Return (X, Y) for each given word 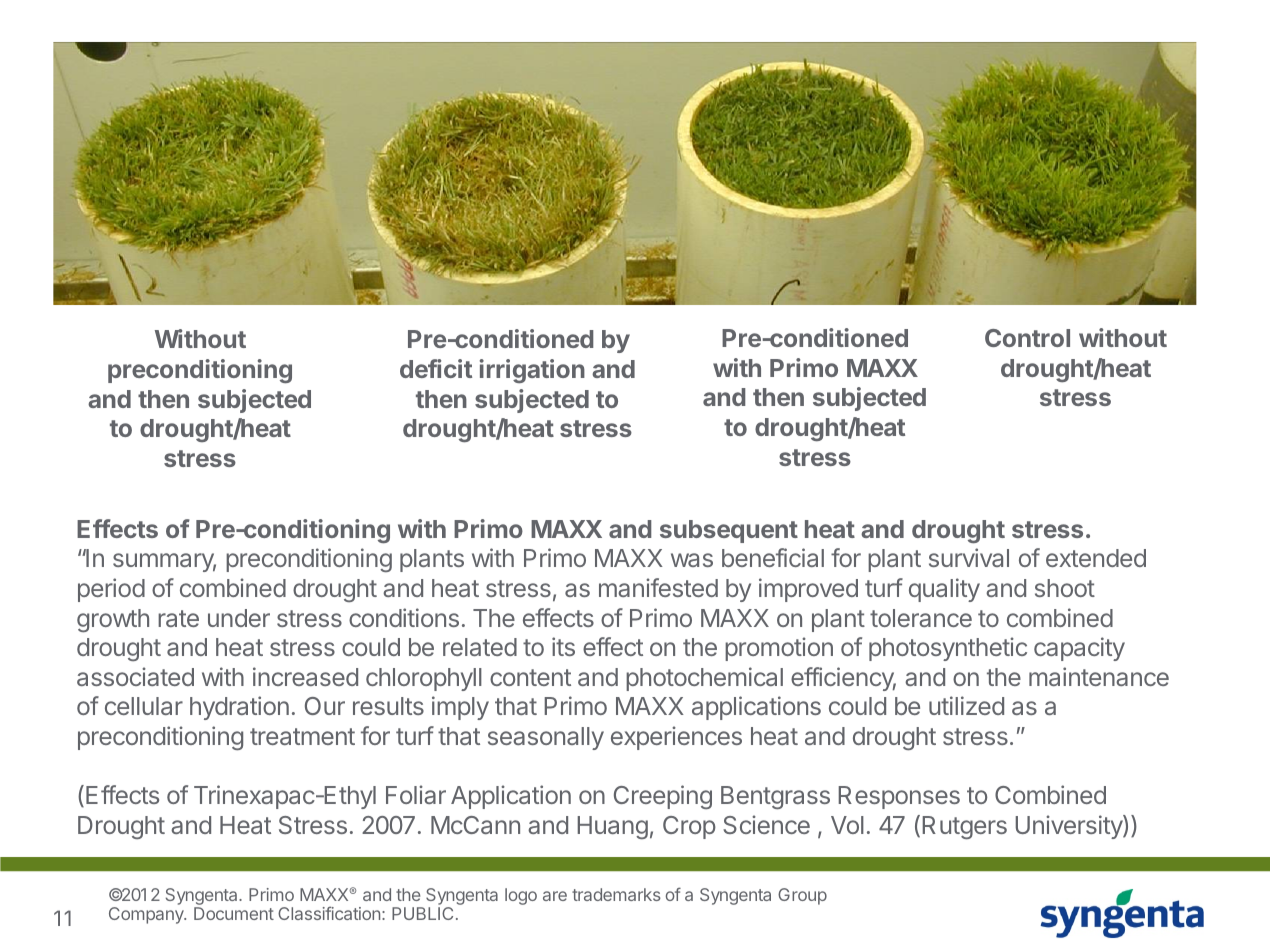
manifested (658, 587)
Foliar (416, 794)
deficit (436, 368)
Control (1027, 338)
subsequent (729, 531)
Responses (899, 797)
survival (969, 557)
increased (305, 676)
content (530, 677)
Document (234, 913)
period (111, 590)
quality (944, 590)
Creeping (663, 797)
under (239, 618)
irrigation (532, 371)
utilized (966, 705)
